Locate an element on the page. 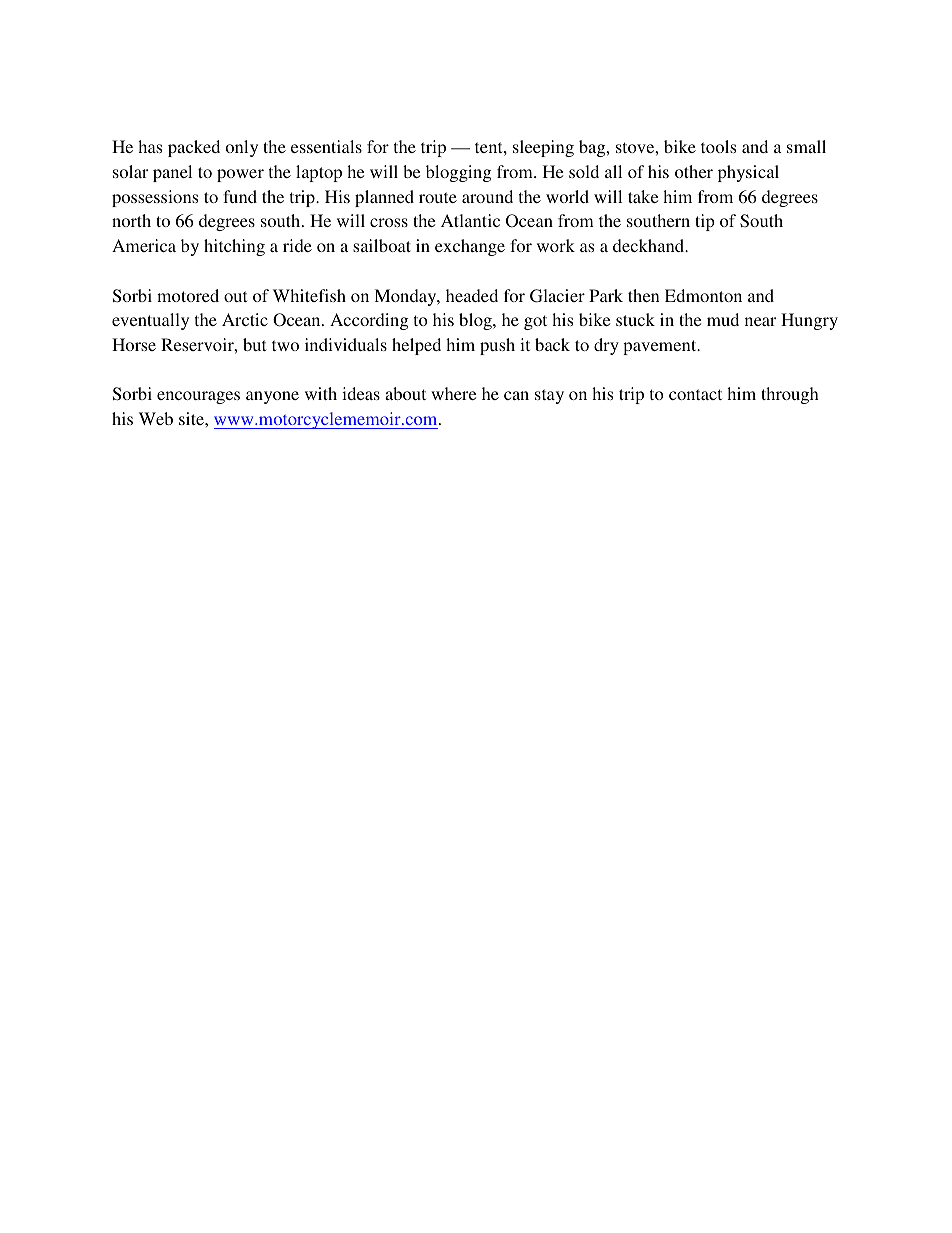  headed is located at coordinates (472, 295).
